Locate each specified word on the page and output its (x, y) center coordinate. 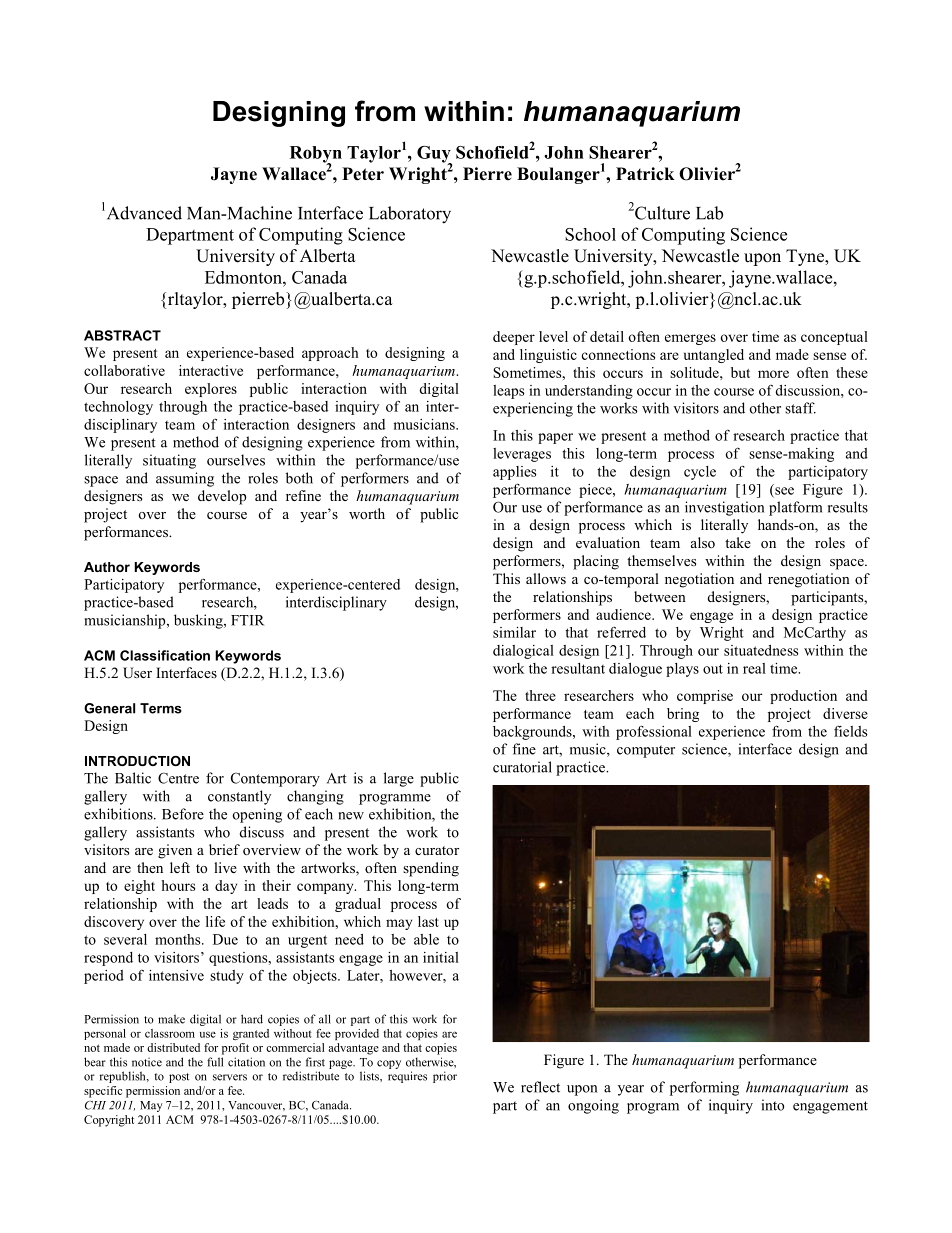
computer (646, 751)
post (179, 1078)
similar (514, 632)
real (754, 668)
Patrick (645, 174)
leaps (508, 392)
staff (800, 408)
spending (431, 869)
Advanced (143, 213)
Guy (434, 155)
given (175, 851)
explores (211, 390)
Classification (165, 655)
